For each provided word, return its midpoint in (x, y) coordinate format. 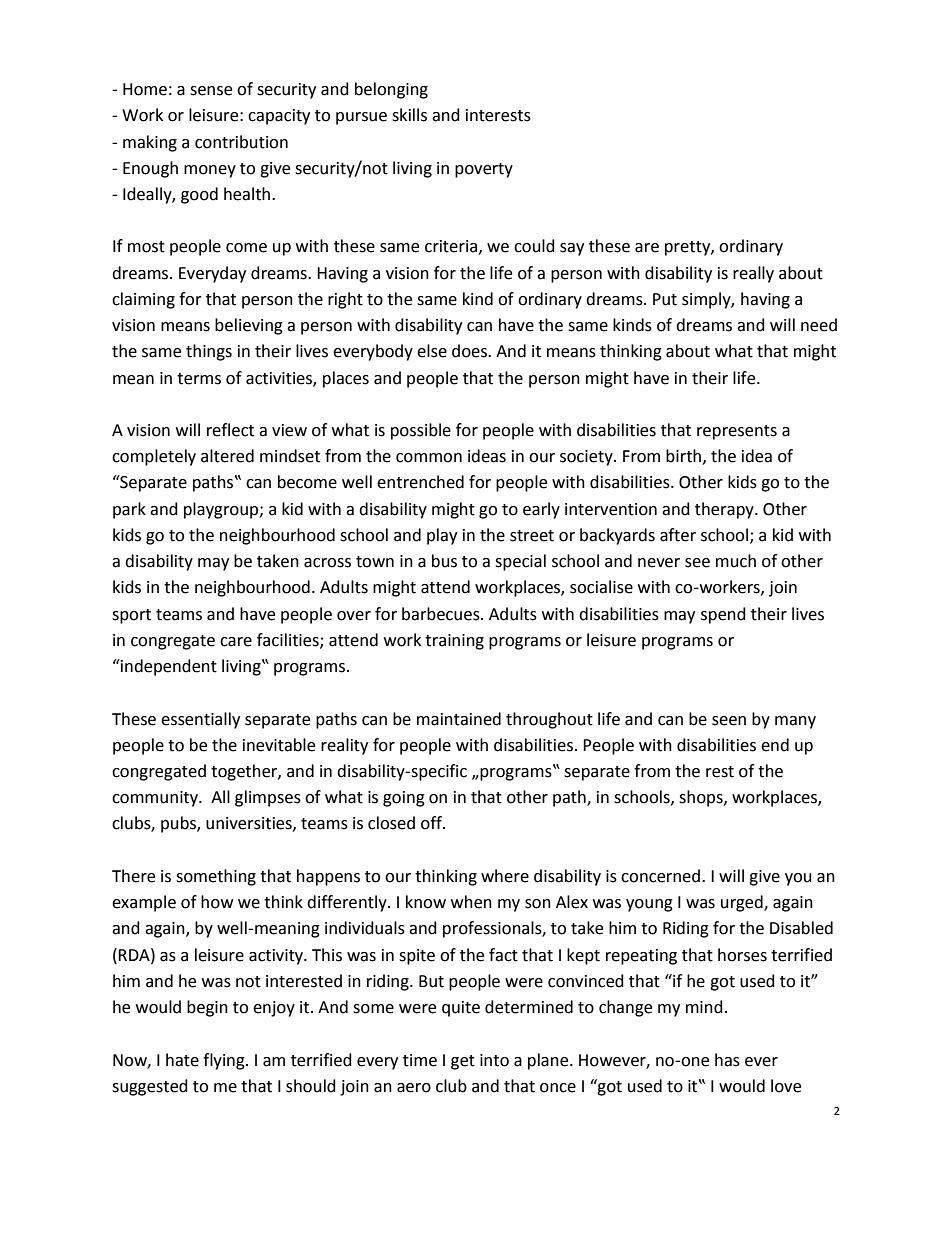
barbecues (442, 614)
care (236, 642)
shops (702, 798)
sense (211, 91)
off (432, 823)
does (470, 351)
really (753, 274)
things (209, 352)
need (819, 325)
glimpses (268, 798)
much (736, 561)
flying (225, 1061)
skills (409, 115)
